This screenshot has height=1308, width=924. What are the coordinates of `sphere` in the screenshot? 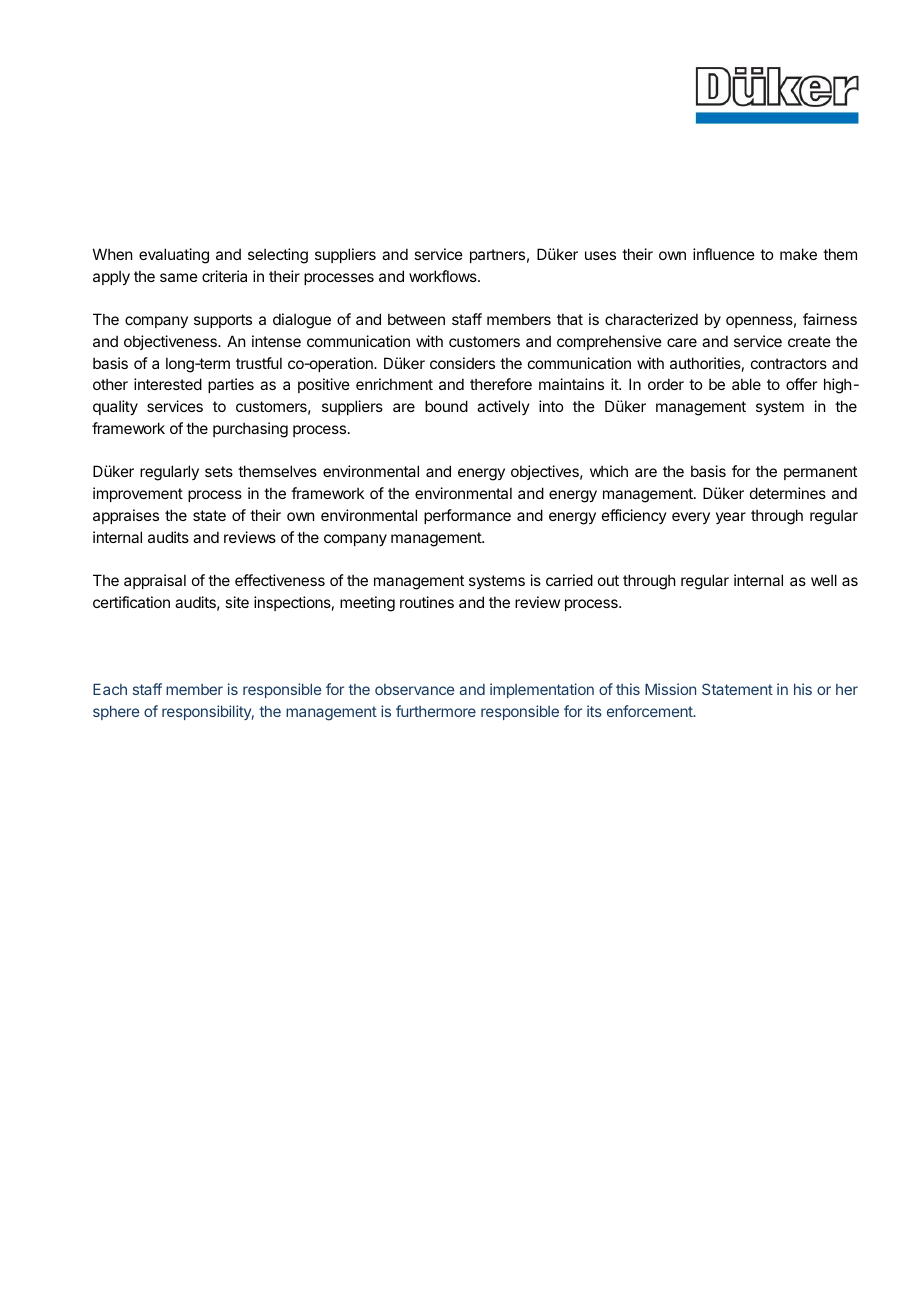 It's located at (116, 713).
